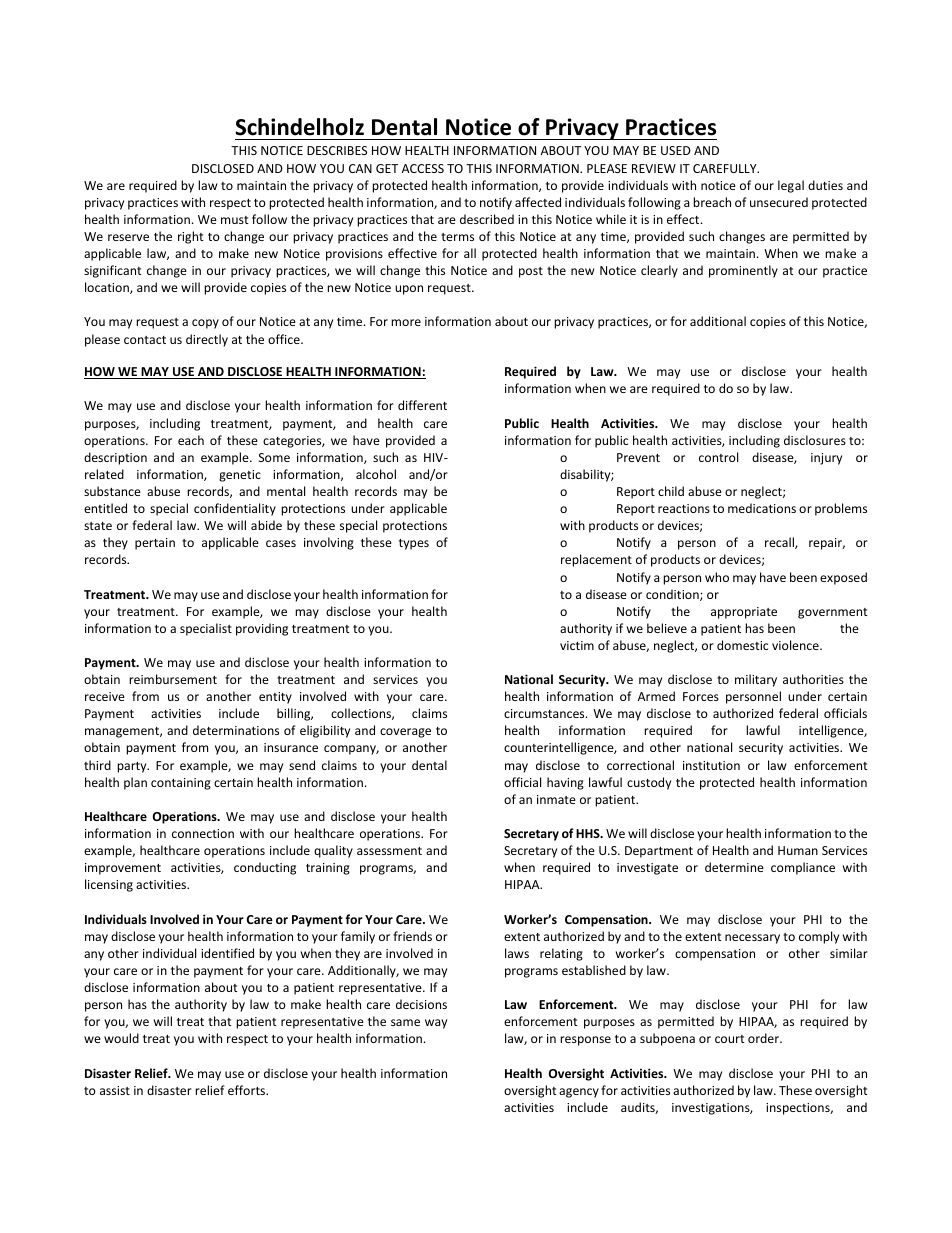 The width and height of the screenshot is (952, 1233). What do you see at coordinates (718, 457) in the screenshot?
I see `control` at bounding box center [718, 457].
